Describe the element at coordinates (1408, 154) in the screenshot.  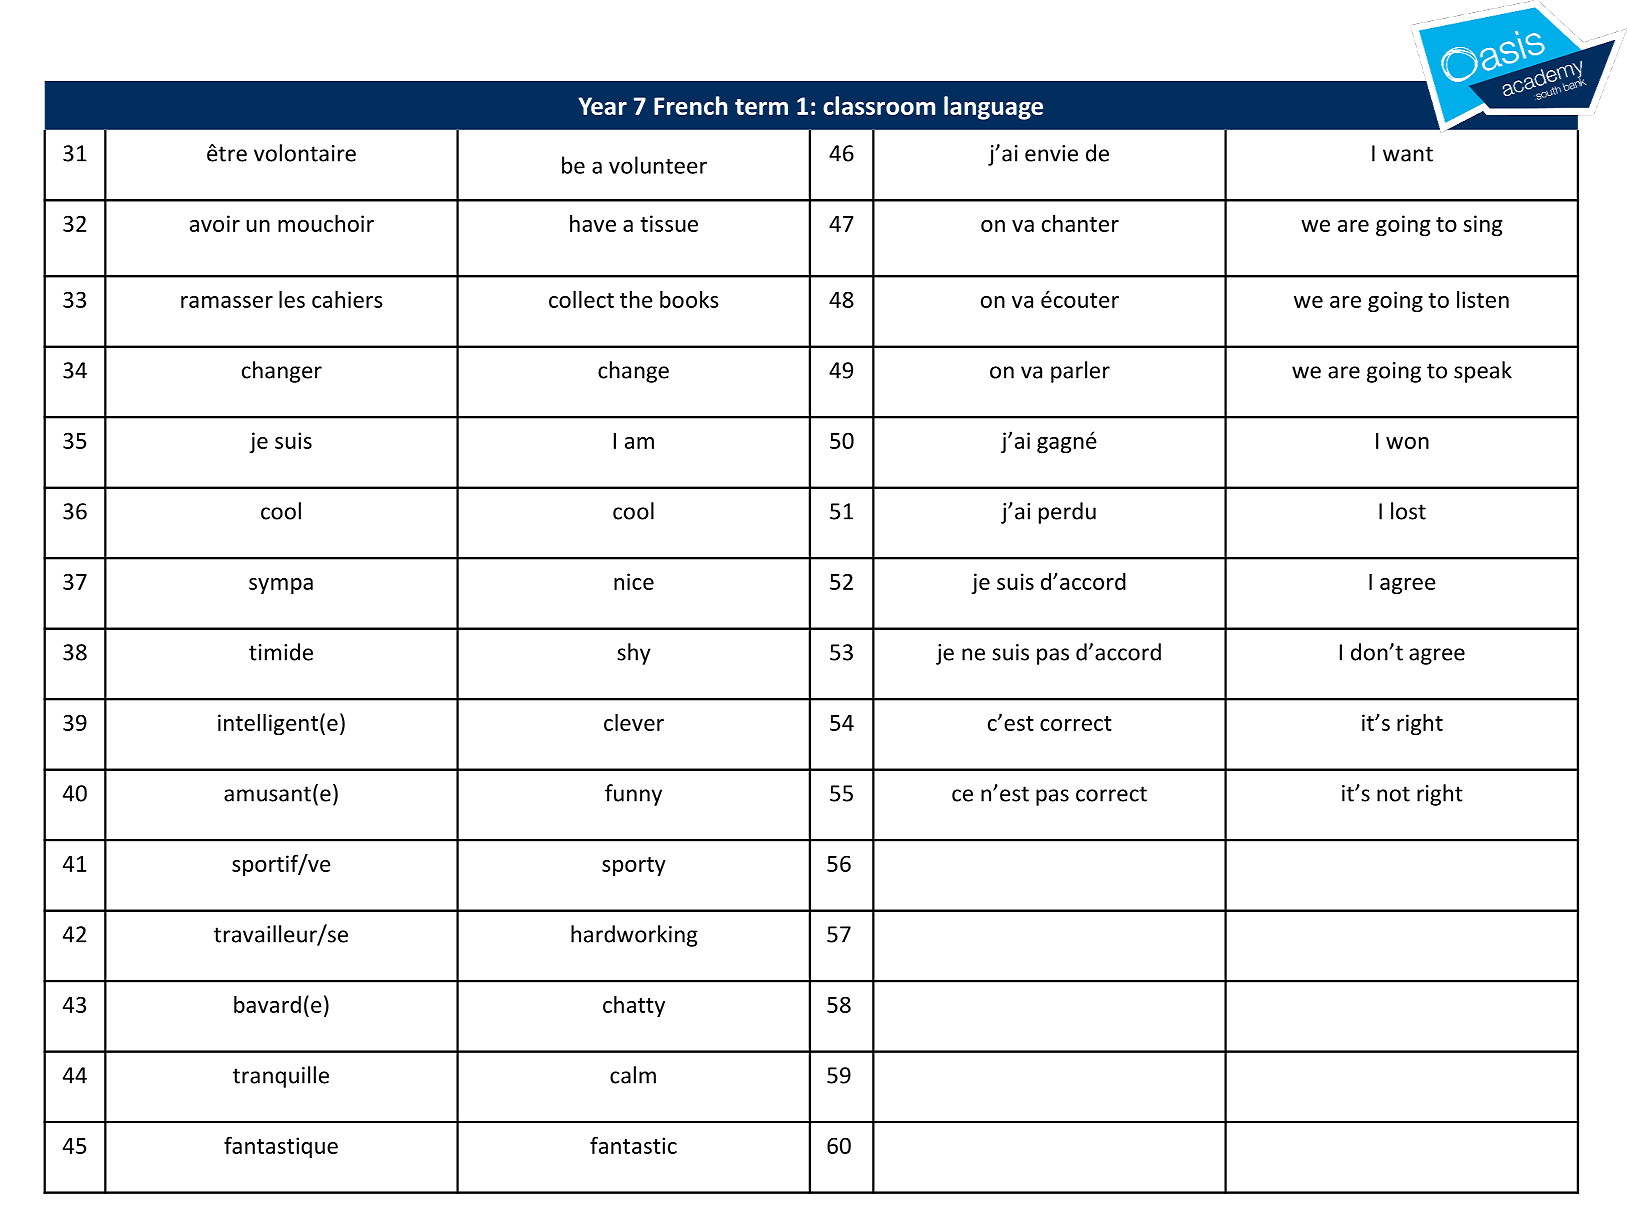
I see `want` at that location.
